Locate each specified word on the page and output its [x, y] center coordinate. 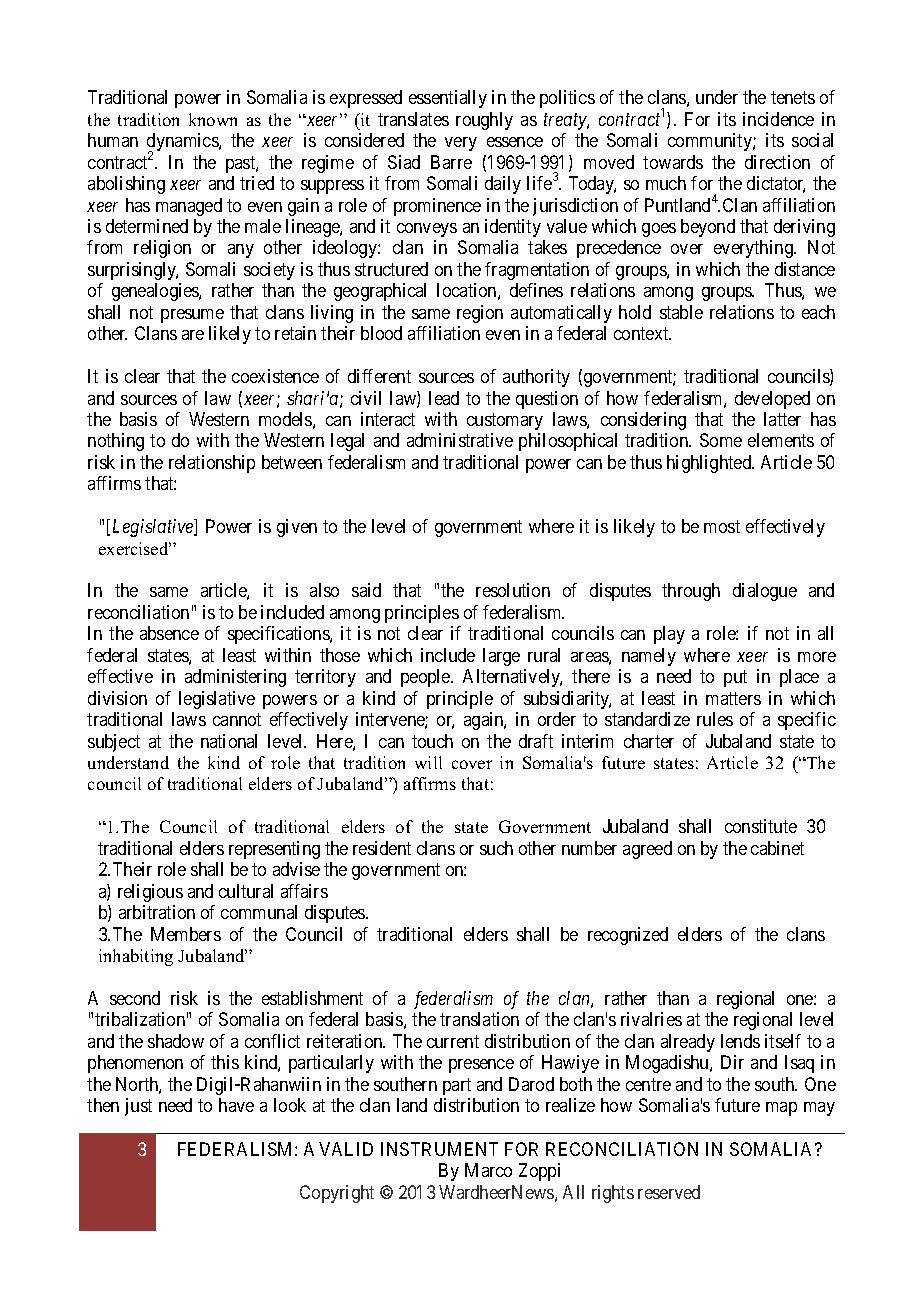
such [496, 848]
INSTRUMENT [439, 1149]
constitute [761, 826]
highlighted [710, 464]
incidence [778, 119]
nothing [116, 442]
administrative [460, 440]
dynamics [183, 143]
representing [274, 850]
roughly [484, 121]
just [138, 1107]
